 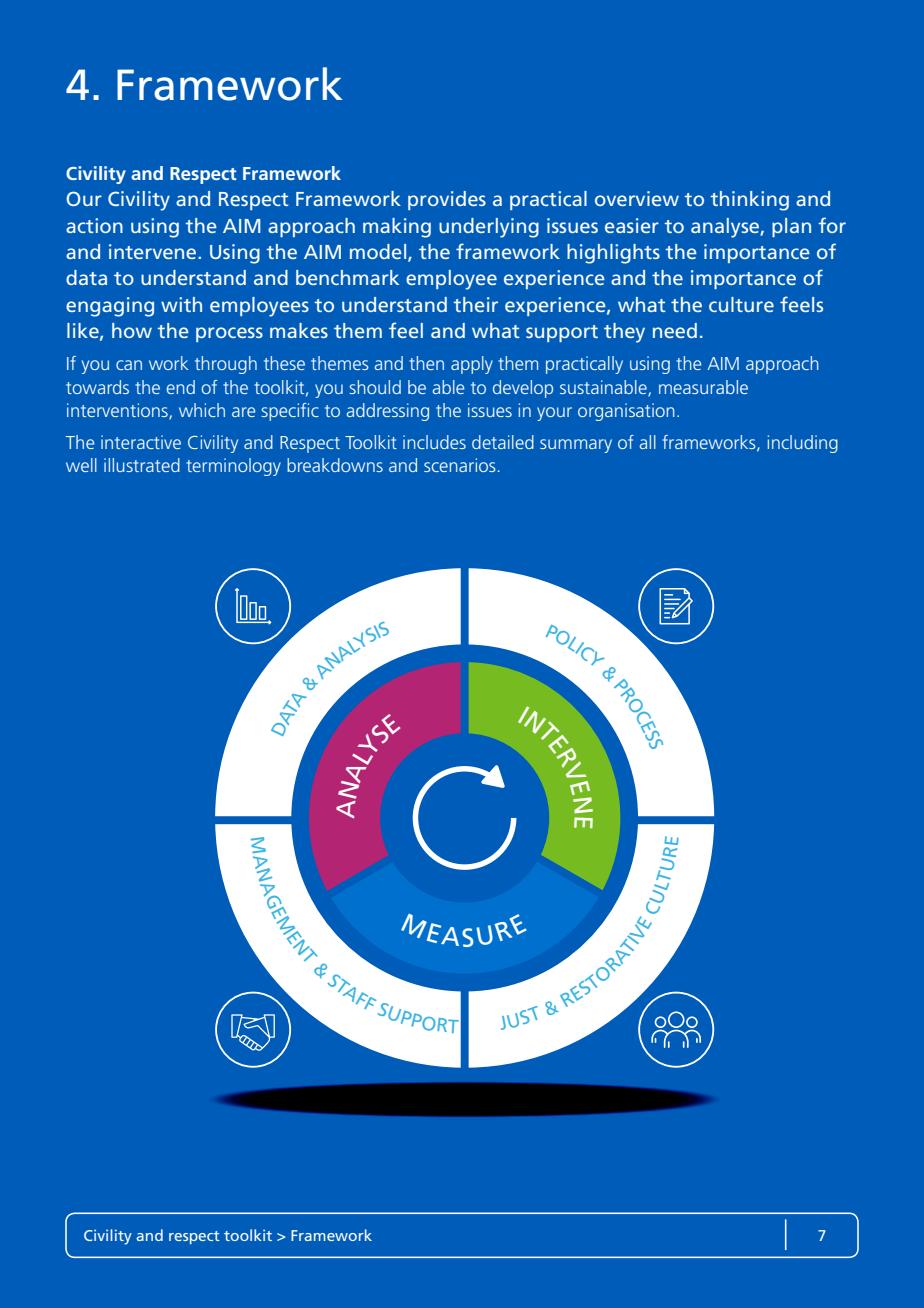 What do you see at coordinates (347, 277) in the document?
I see `benchmark` at bounding box center [347, 277].
